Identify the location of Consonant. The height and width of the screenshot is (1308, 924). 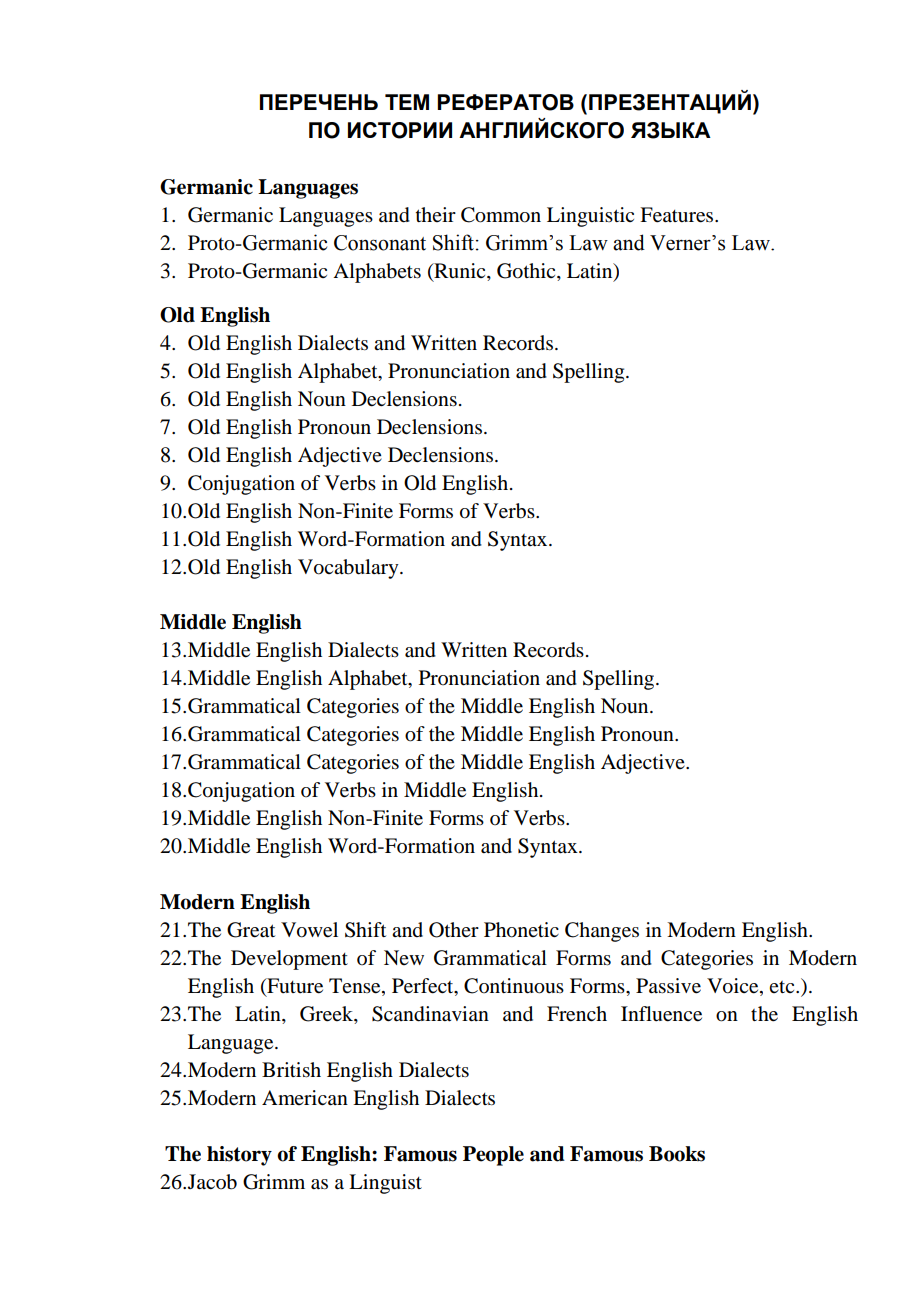
(380, 243).
